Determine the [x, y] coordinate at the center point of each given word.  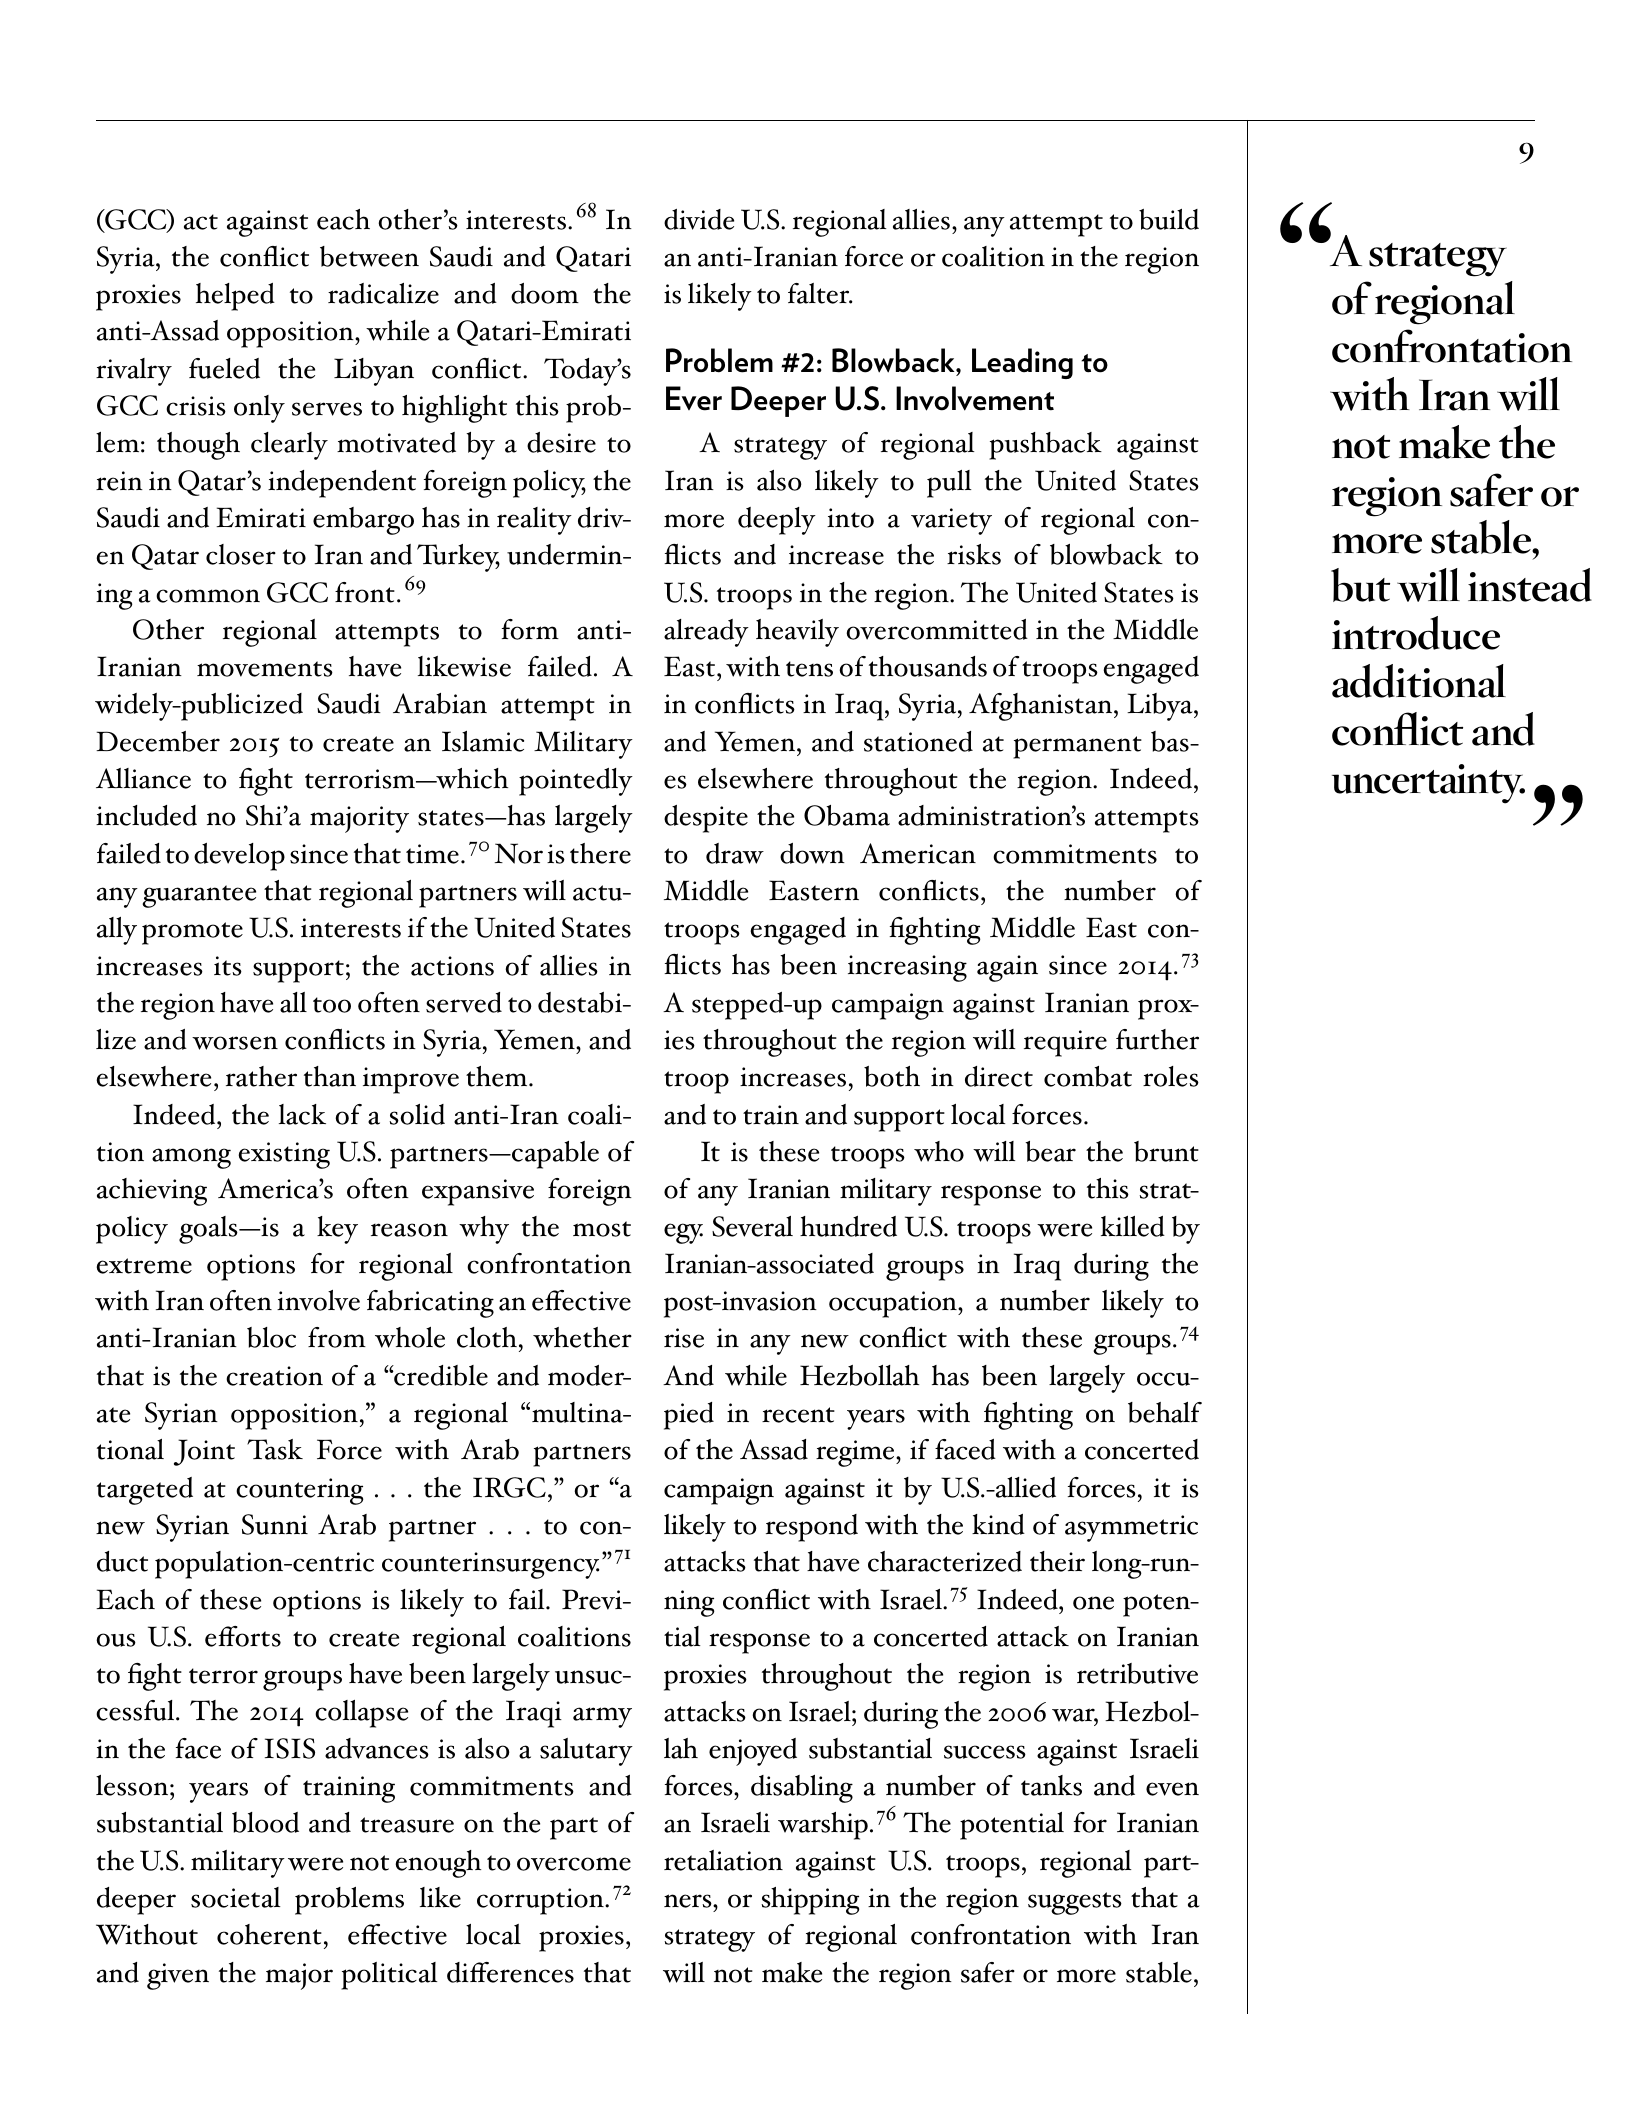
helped [235, 297]
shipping [810, 1901]
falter [820, 293]
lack [302, 1114]
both [892, 1076]
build [1169, 219]
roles [1171, 1076]
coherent [269, 1934]
